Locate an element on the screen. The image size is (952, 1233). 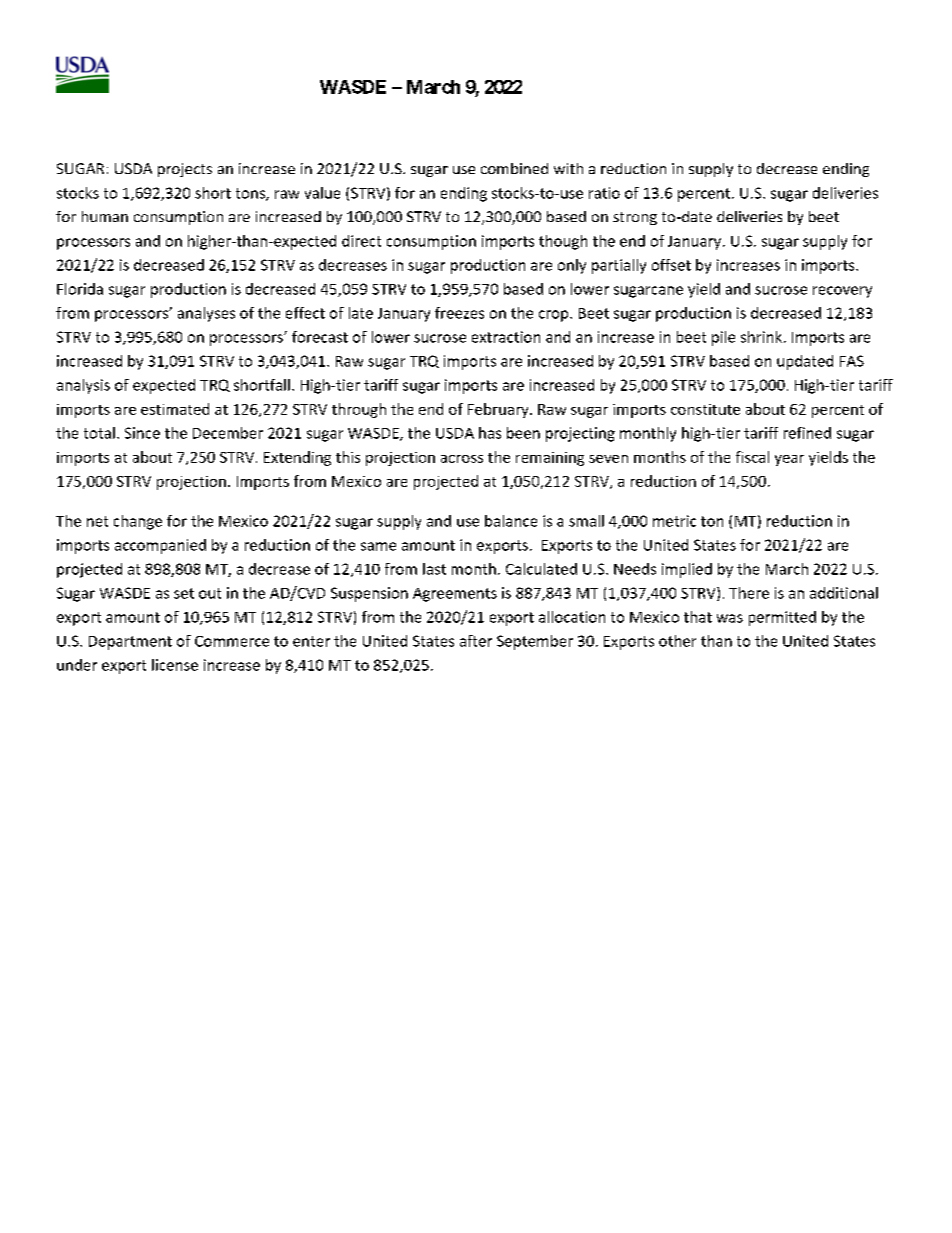
combined is located at coordinates (514, 168).
